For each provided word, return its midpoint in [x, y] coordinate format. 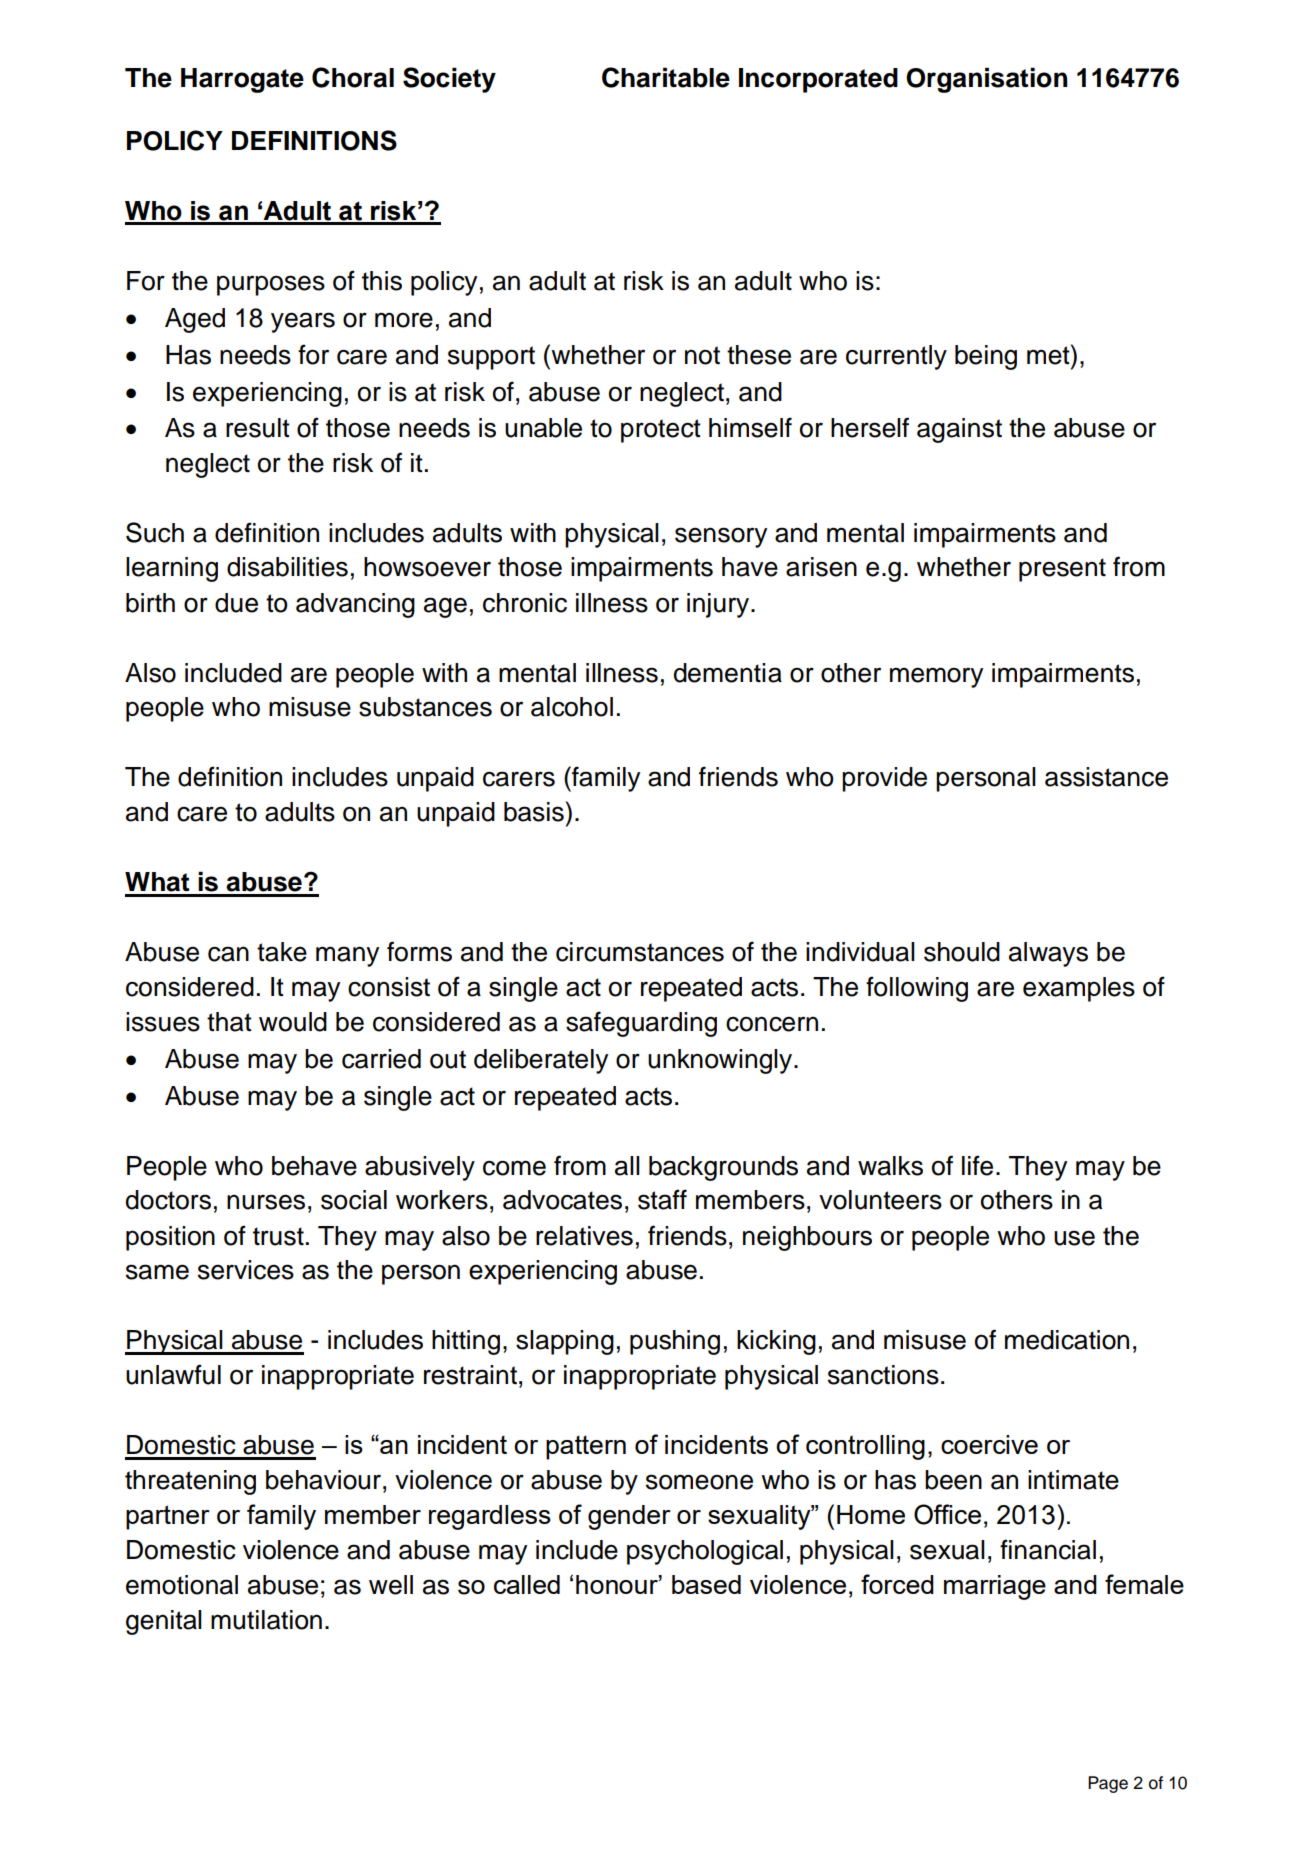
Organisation [987, 80]
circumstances [640, 952]
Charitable [666, 77]
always [1048, 954]
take [282, 952]
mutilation [266, 1620]
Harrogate [242, 80]
